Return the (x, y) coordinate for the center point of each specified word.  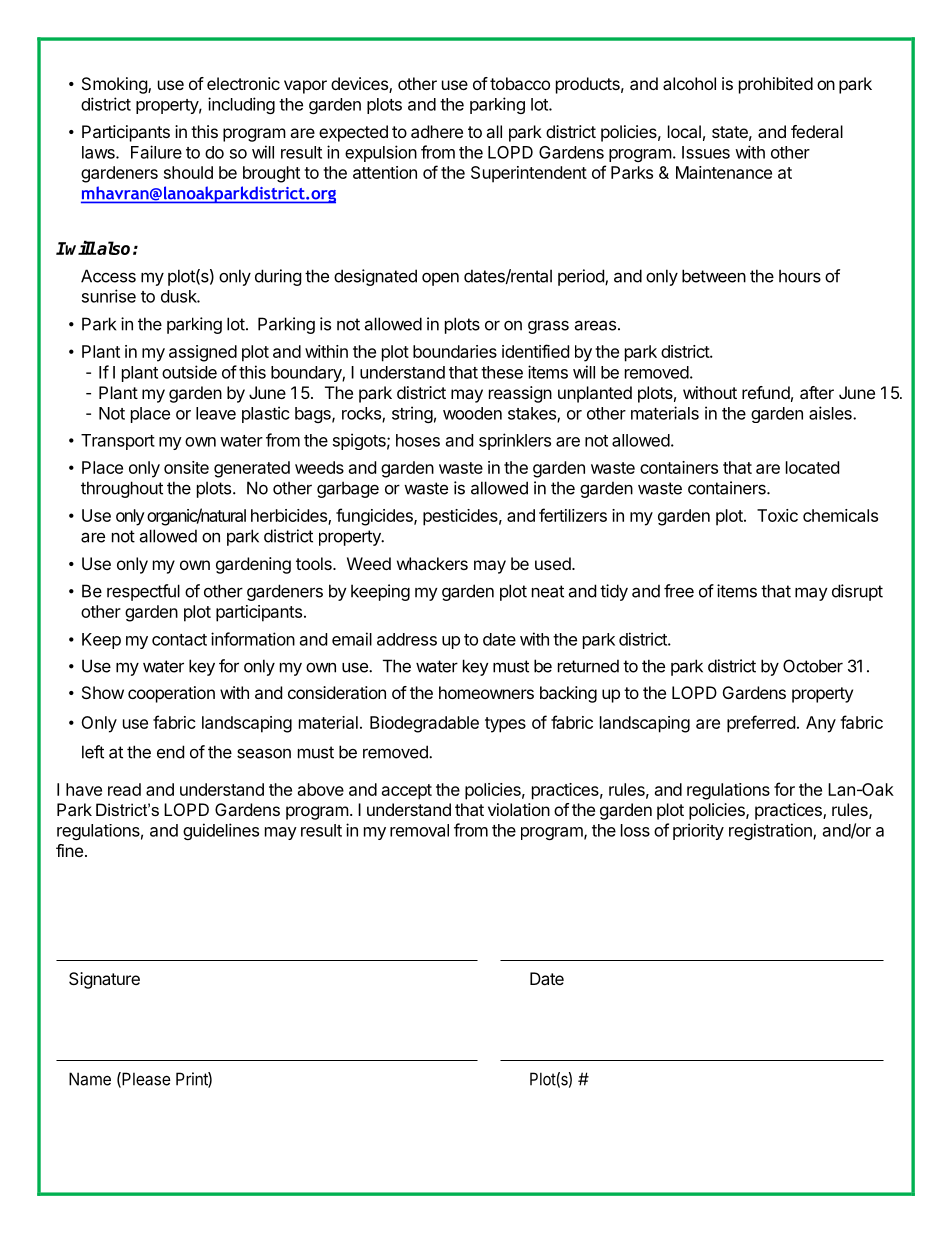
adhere (437, 131)
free (679, 591)
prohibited (776, 85)
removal (419, 830)
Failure (156, 152)
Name (90, 1079)
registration (771, 831)
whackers (432, 563)
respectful (143, 592)
